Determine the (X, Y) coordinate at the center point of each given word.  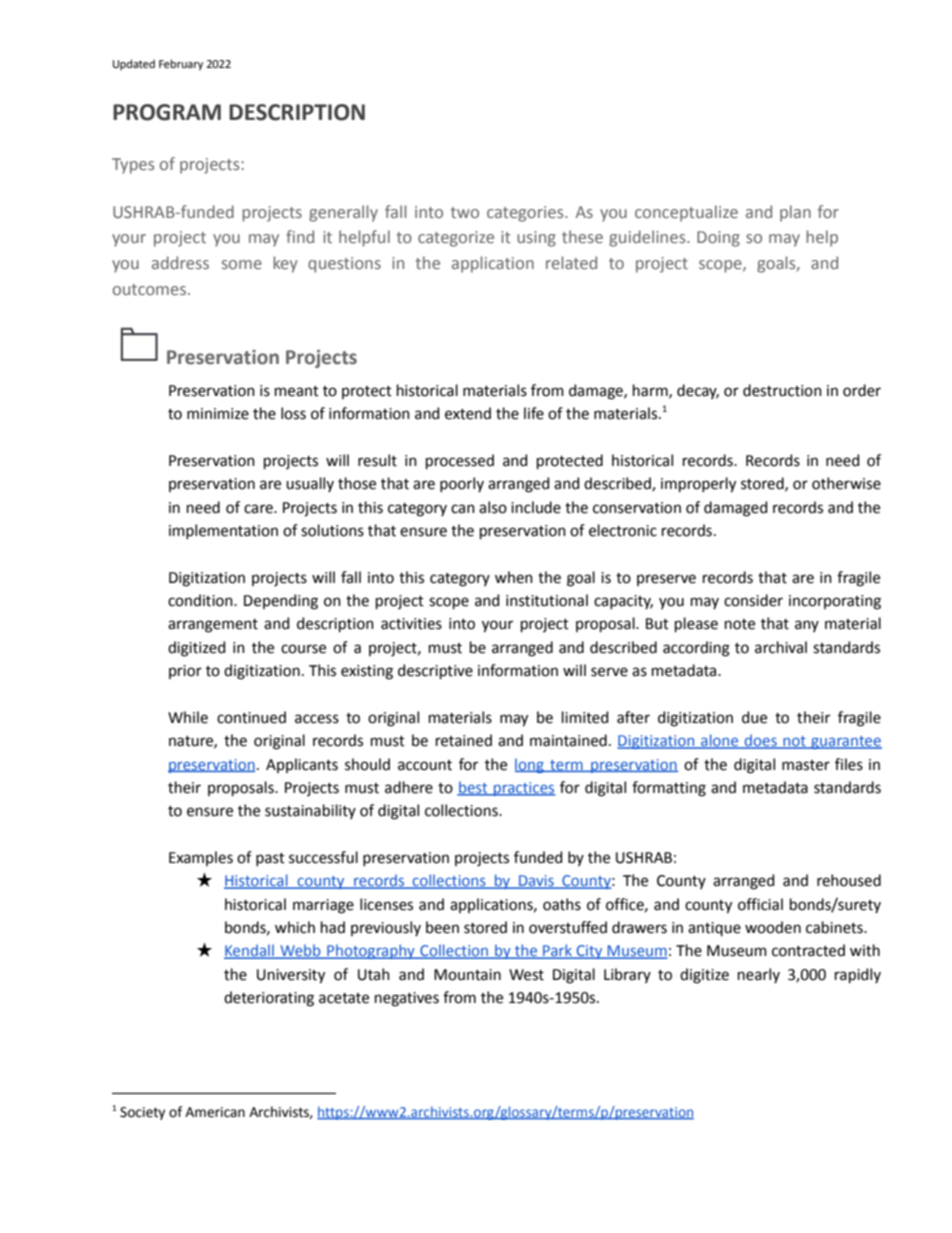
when (514, 577)
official (760, 904)
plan (795, 213)
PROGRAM (167, 112)
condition (201, 600)
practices (524, 789)
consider (753, 600)
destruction (782, 390)
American (215, 1112)
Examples (201, 858)
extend (468, 413)
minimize (218, 414)
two (465, 212)
